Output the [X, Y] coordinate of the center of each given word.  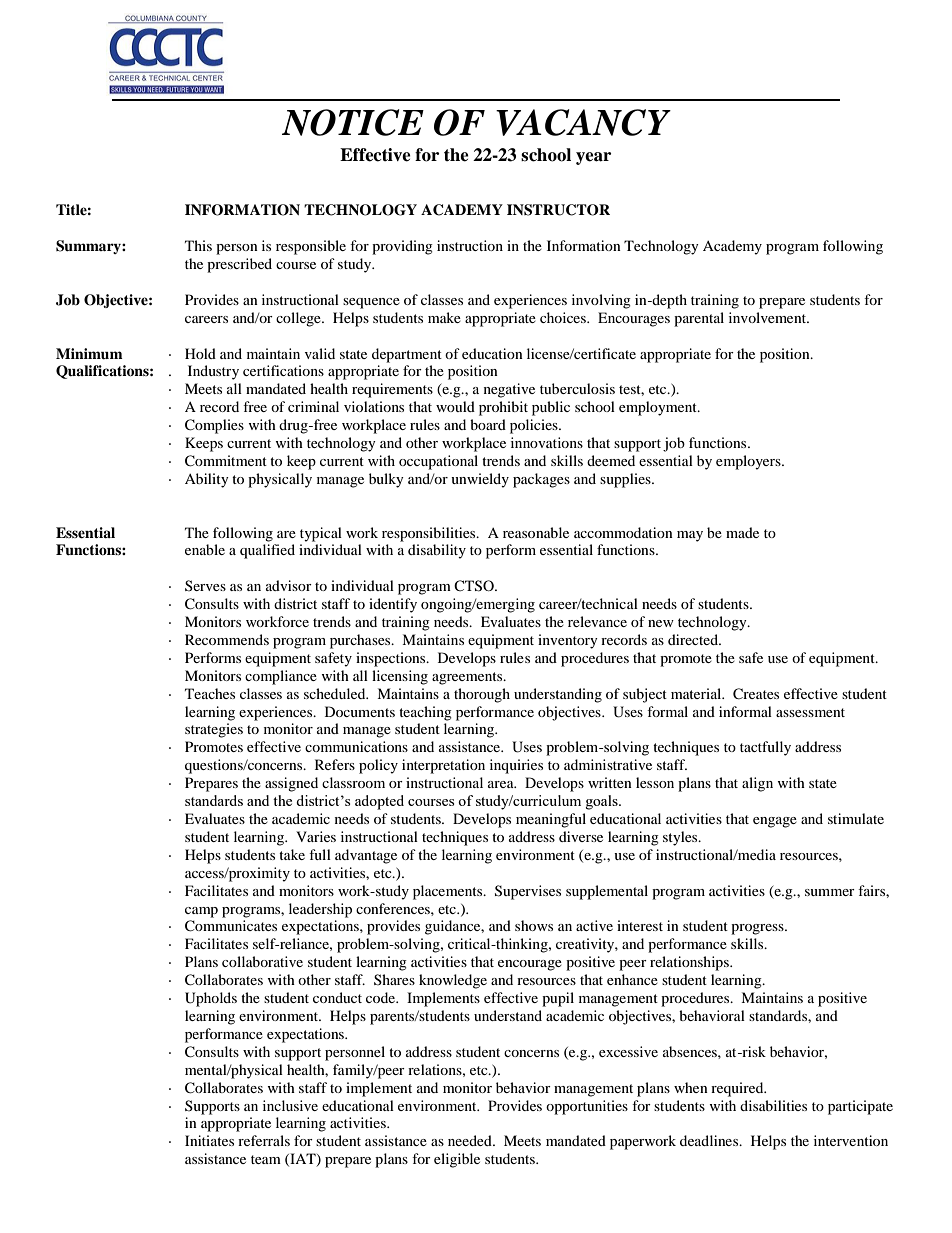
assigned [291, 784]
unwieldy [480, 480]
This [198, 245]
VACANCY [583, 122]
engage [775, 822]
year [593, 158]
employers [749, 462]
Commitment [226, 461]
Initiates [209, 1140]
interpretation [443, 766]
